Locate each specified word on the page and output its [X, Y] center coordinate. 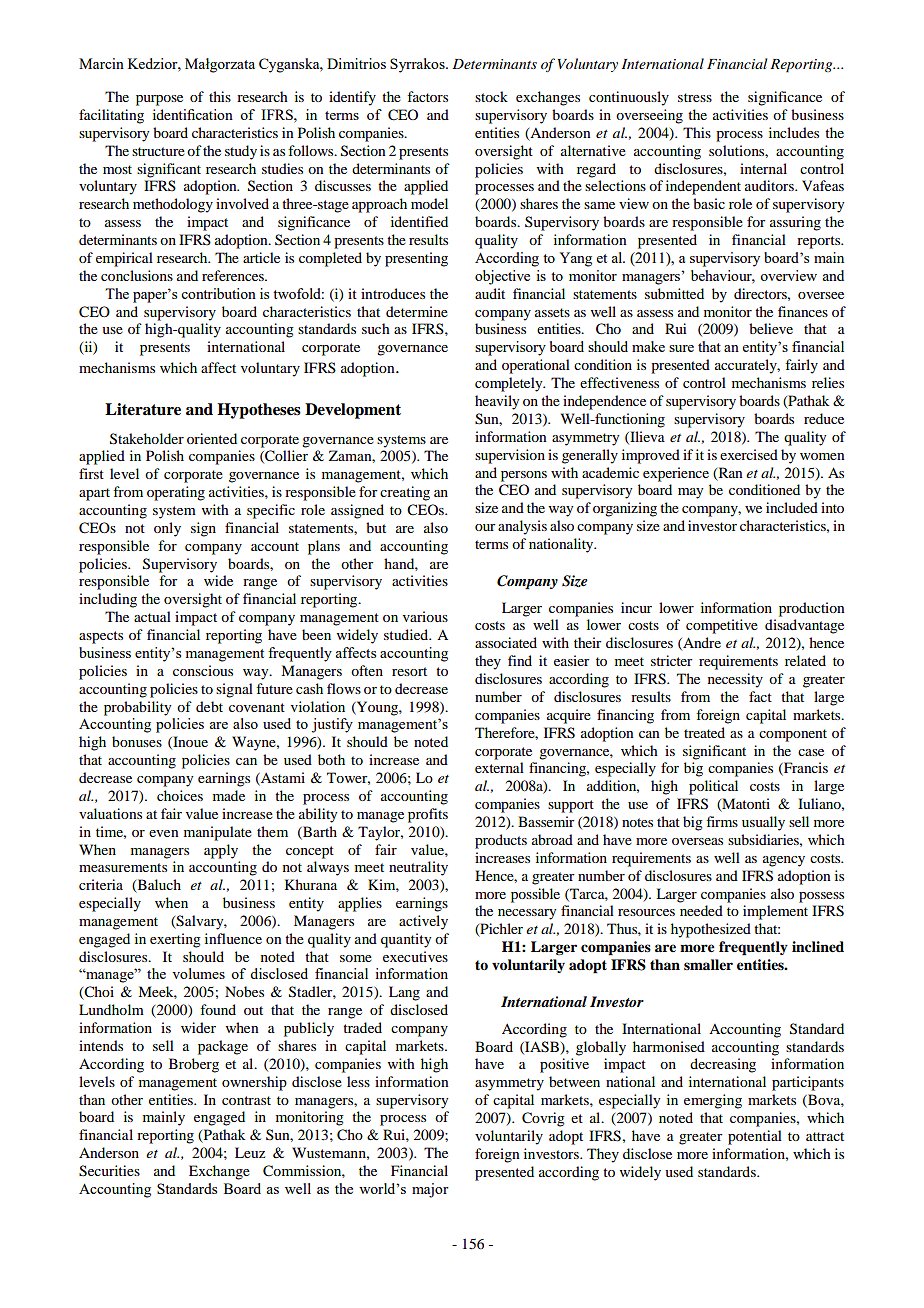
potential [755, 1137]
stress [695, 97]
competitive [722, 626]
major [430, 1190]
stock [491, 96]
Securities [109, 1171]
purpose [159, 100]
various [425, 616]
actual [152, 616]
